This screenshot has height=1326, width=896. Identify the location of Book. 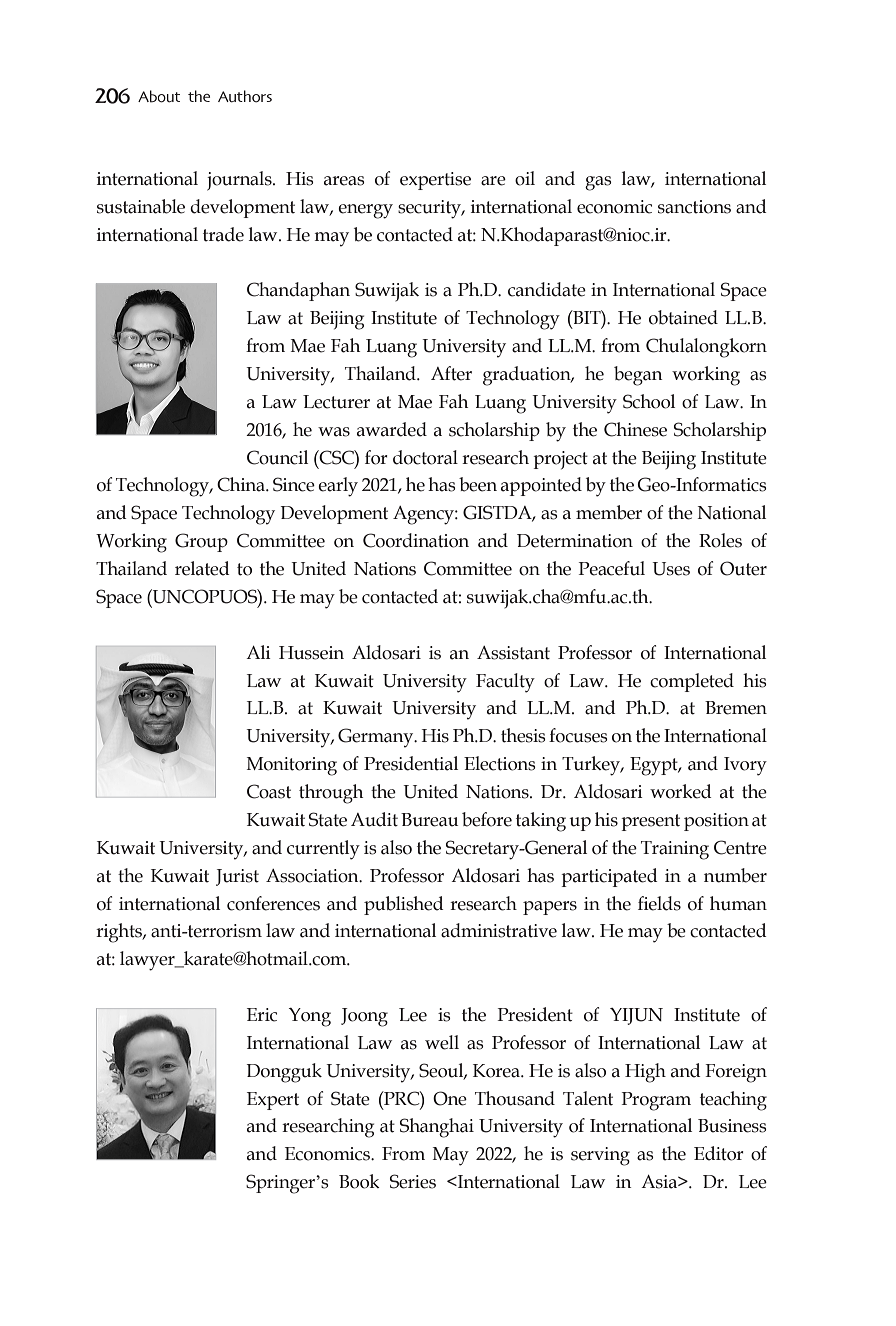
(359, 1181).
